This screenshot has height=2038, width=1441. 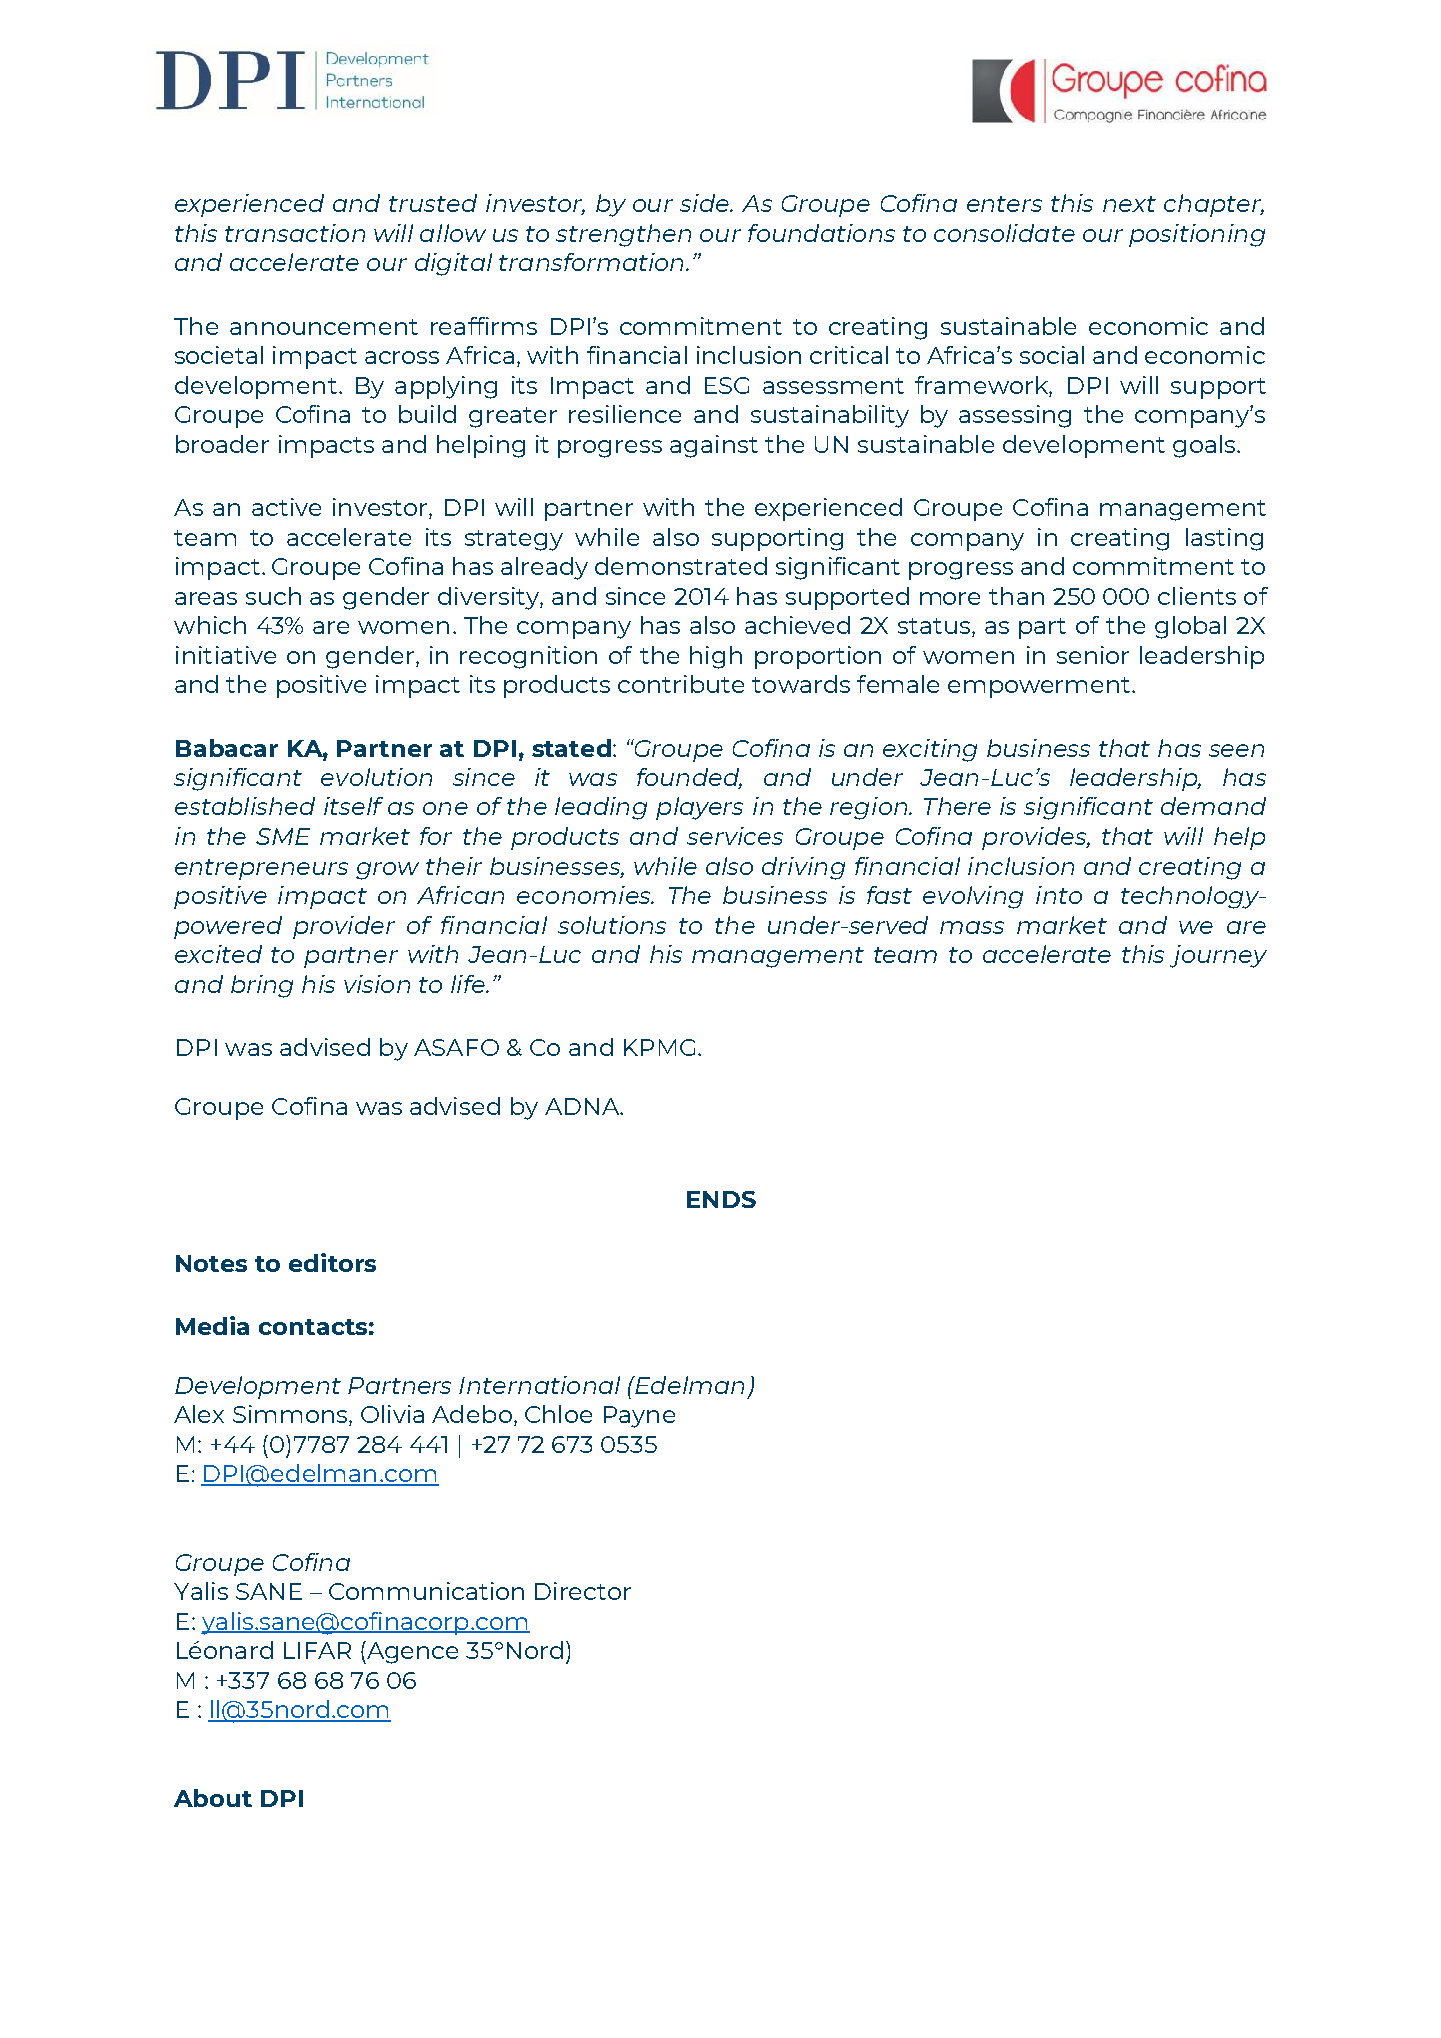 What do you see at coordinates (1129, 204) in the screenshot?
I see `next` at bounding box center [1129, 204].
